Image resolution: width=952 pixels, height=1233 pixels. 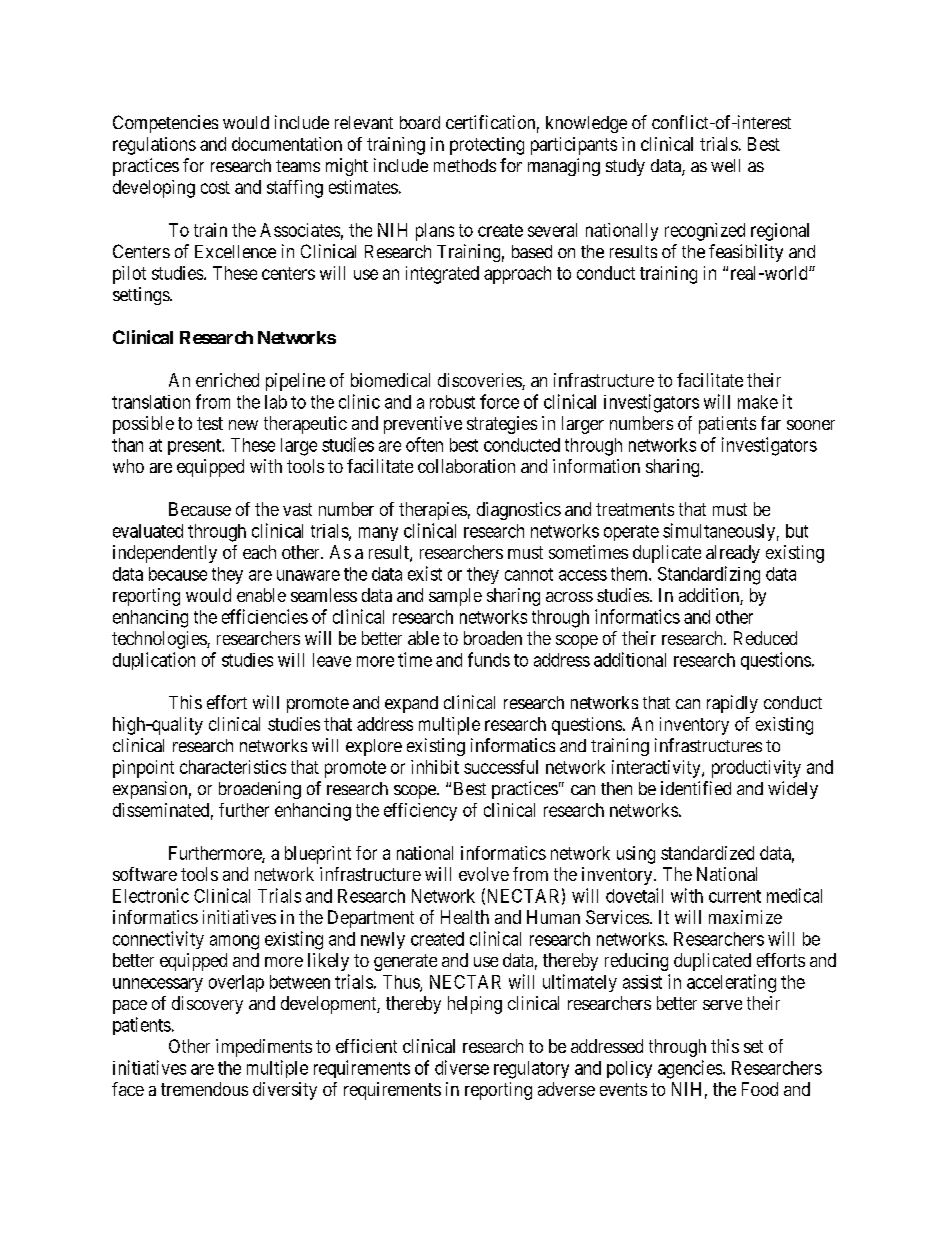 What do you see at coordinates (265, 616) in the image?
I see `efficiencies` at bounding box center [265, 616].
